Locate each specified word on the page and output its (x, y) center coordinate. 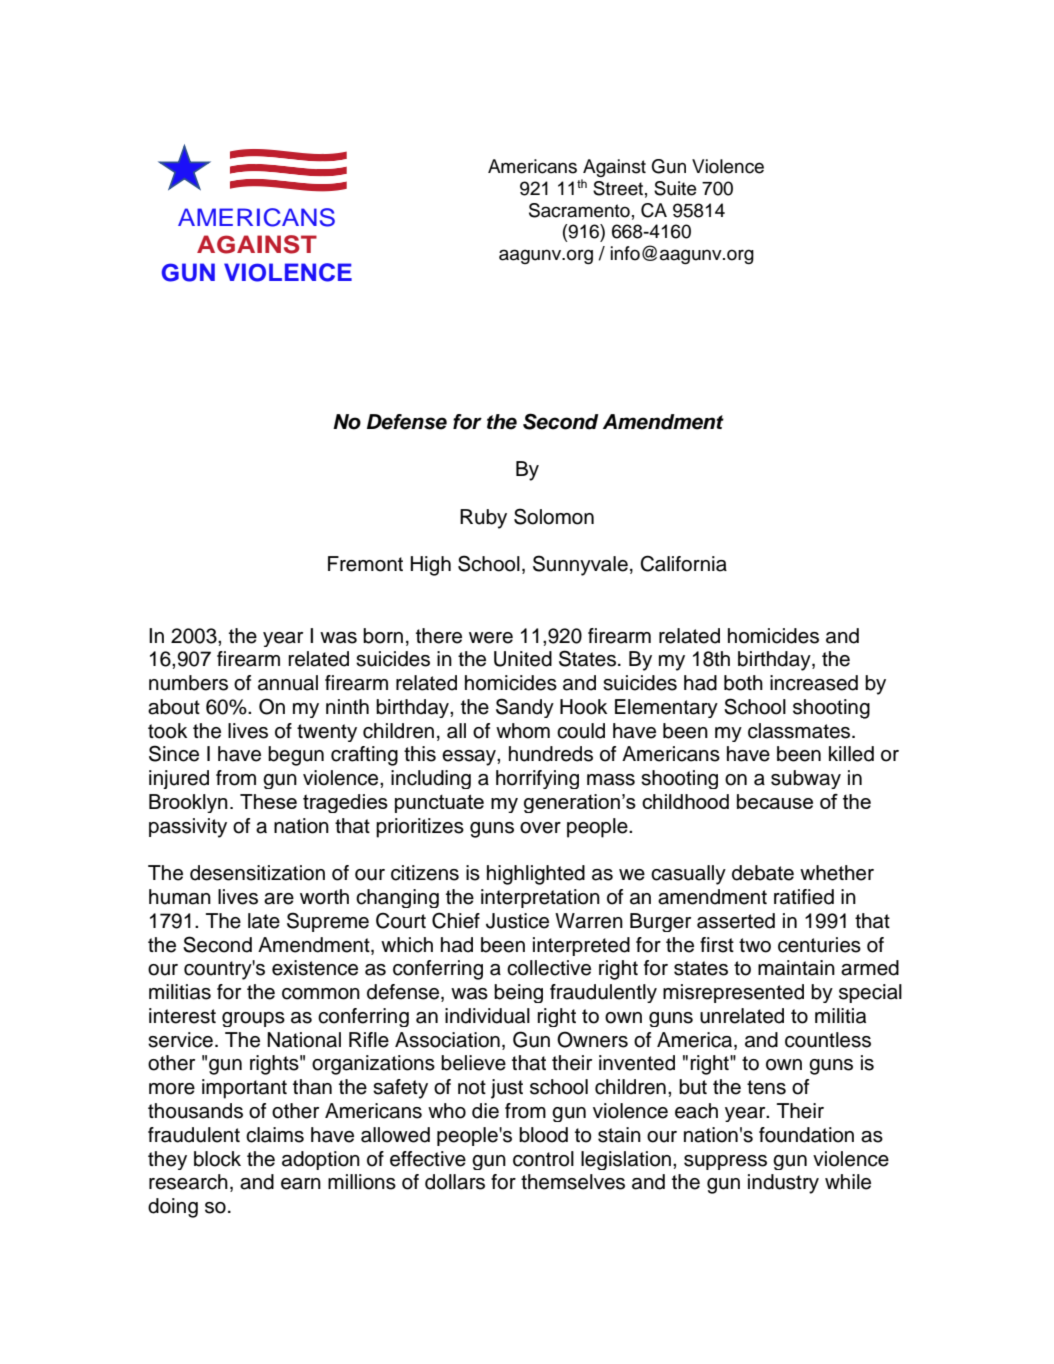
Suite (675, 188)
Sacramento (579, 210)
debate (763, 873)
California (683, 563)
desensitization (257, 873)
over (540, 828)
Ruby (483, 519)
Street (618, 188)
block (217, 1159)
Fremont (365, 564)
